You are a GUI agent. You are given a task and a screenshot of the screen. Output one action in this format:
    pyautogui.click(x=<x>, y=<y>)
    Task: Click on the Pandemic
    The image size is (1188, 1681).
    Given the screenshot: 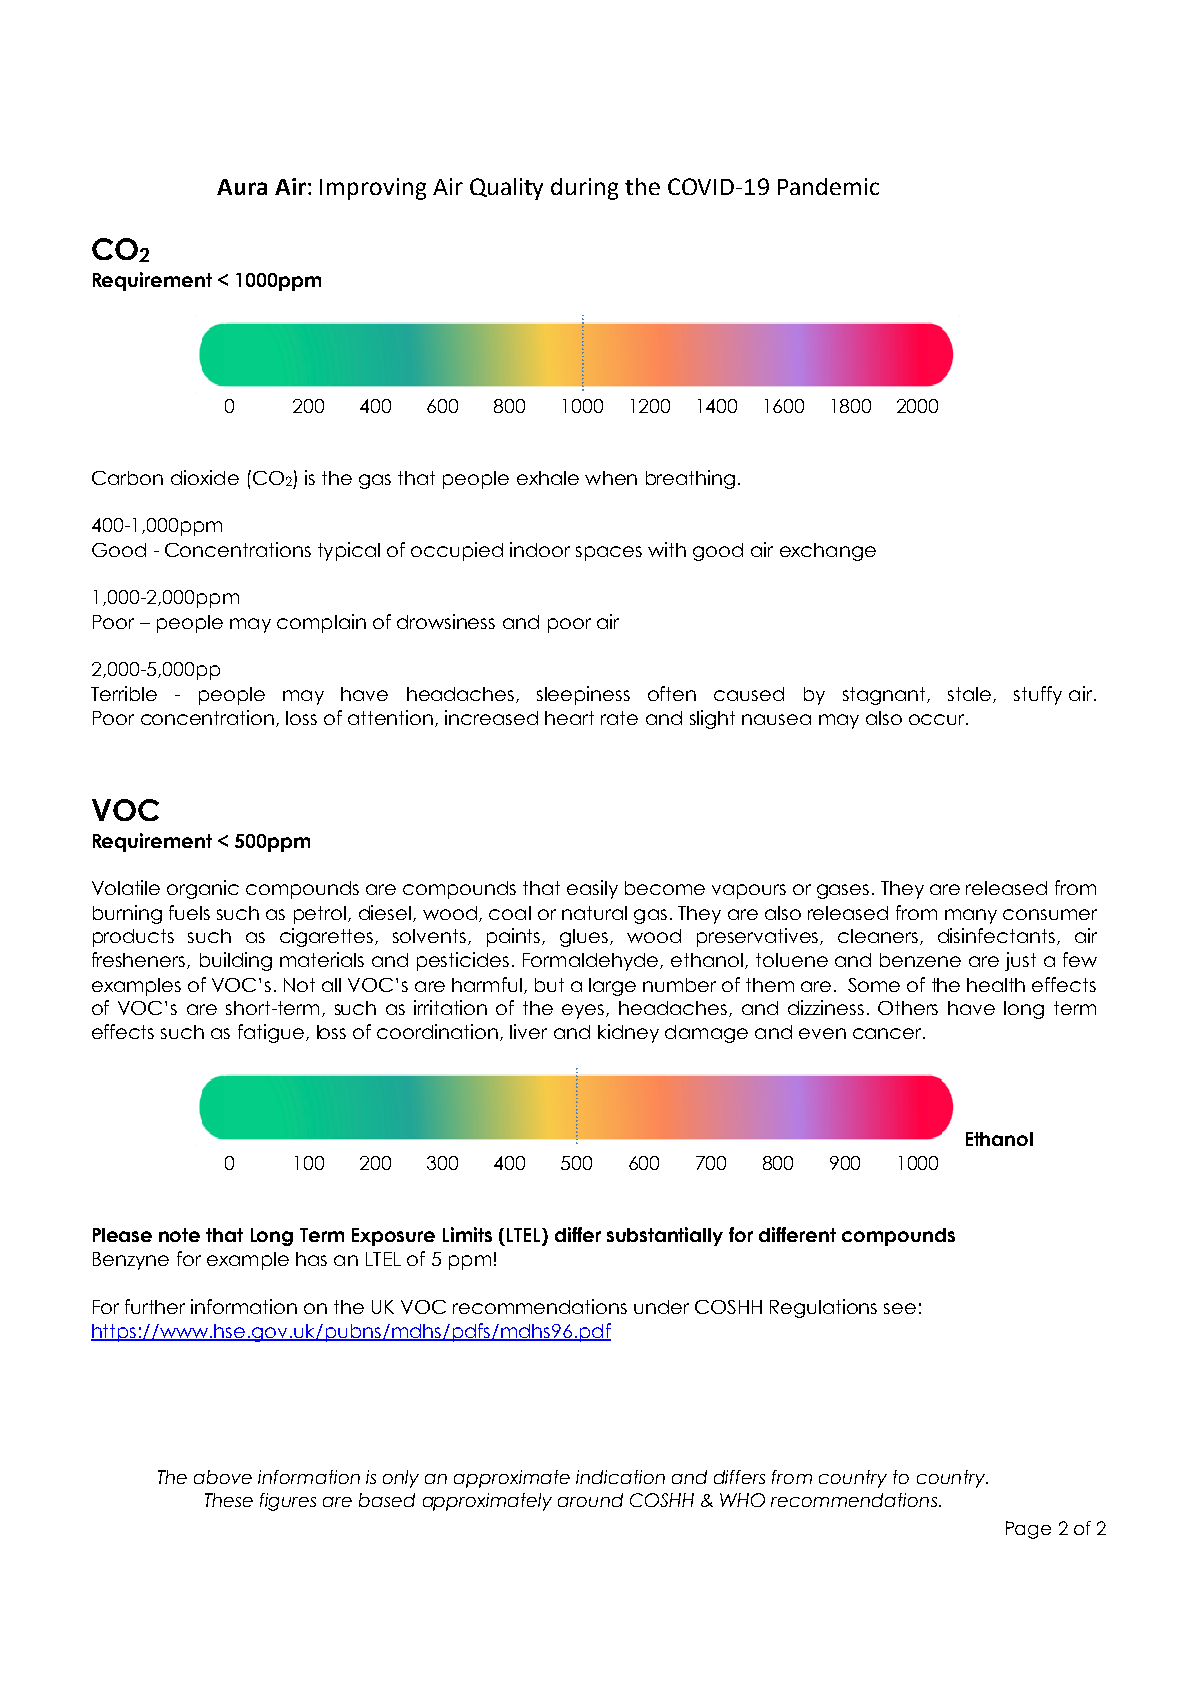 What is the action you would take?
    pyautogui.click(x=828, y=186)
